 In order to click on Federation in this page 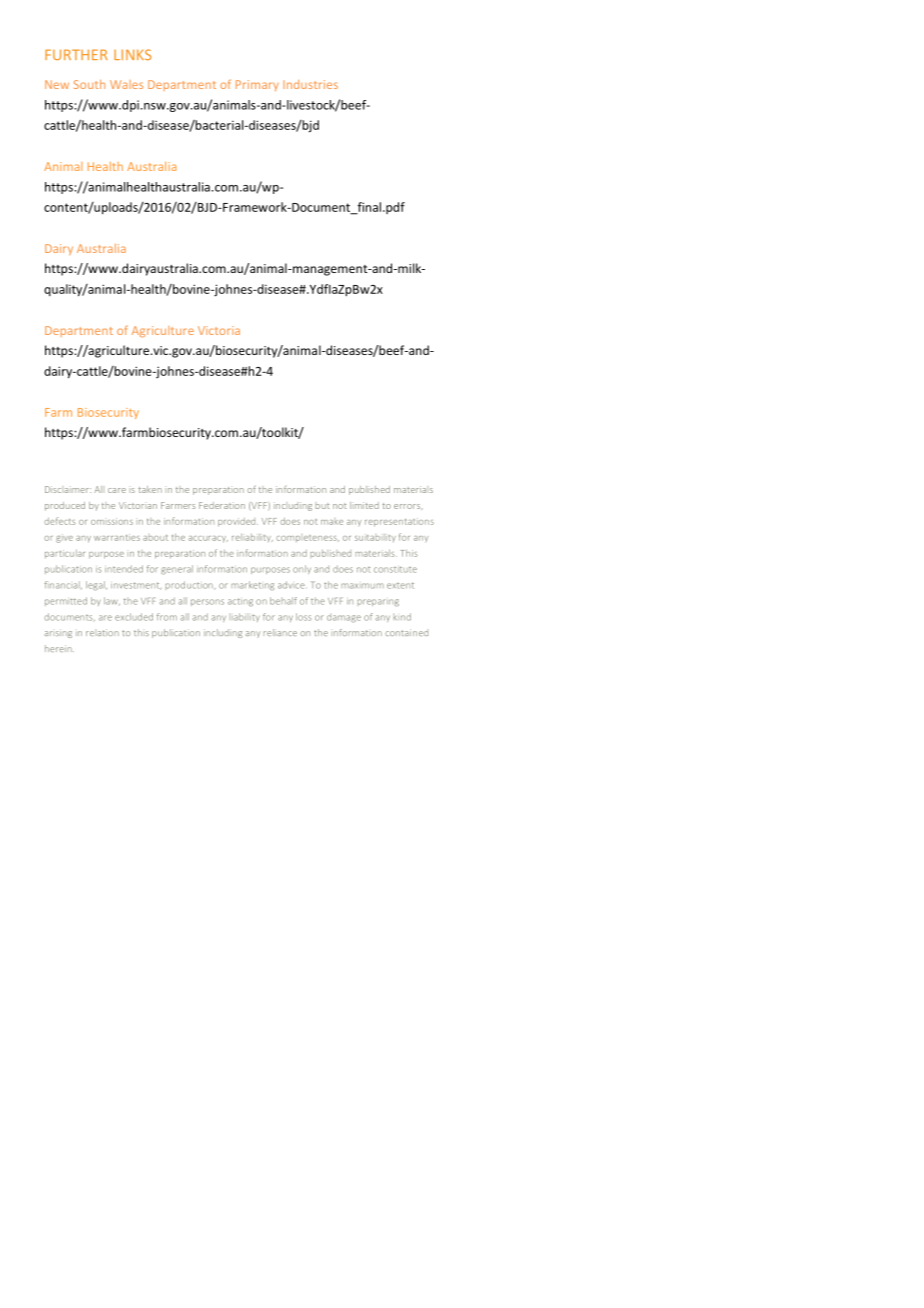, I will do `click(222, 505)`.
